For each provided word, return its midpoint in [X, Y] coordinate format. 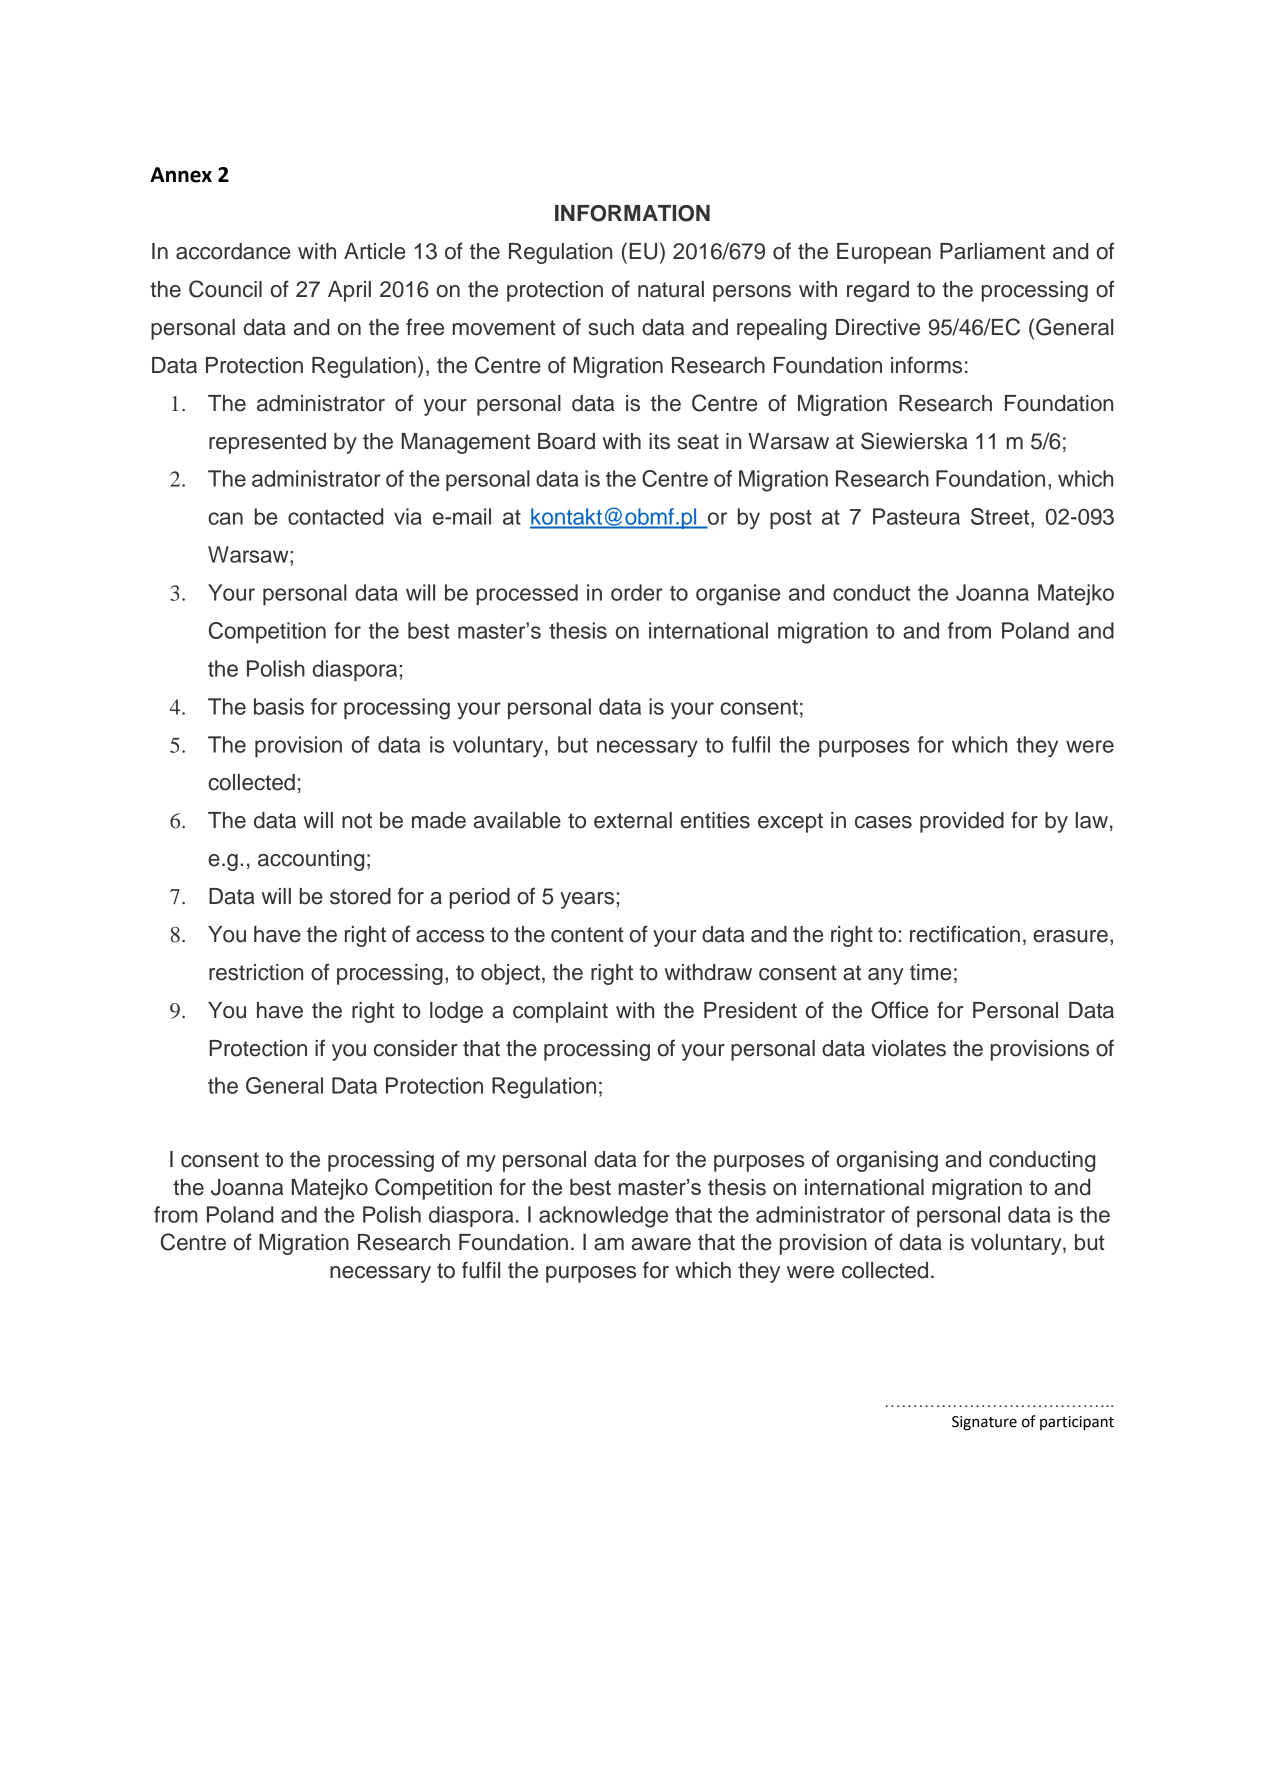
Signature [984, 1423]
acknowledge [603, 1217]
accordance [233, 251]
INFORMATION [632, 213]
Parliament [992, 251]
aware [661, 1244]
